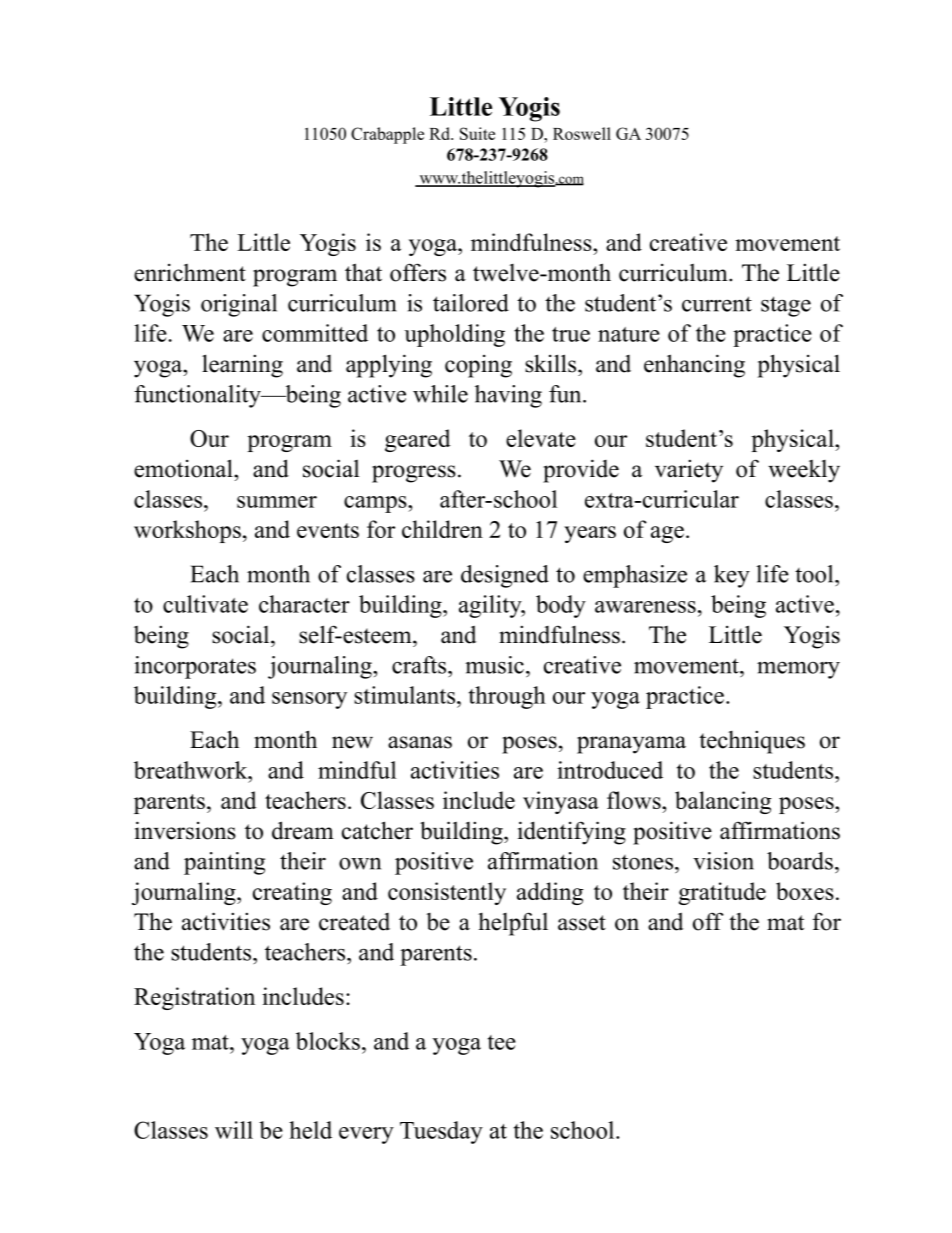 The image size is (952, 1233). What do you see at coordinates (477, 133) in the image?
I see `Suite` at bounding box center [477, 133].
